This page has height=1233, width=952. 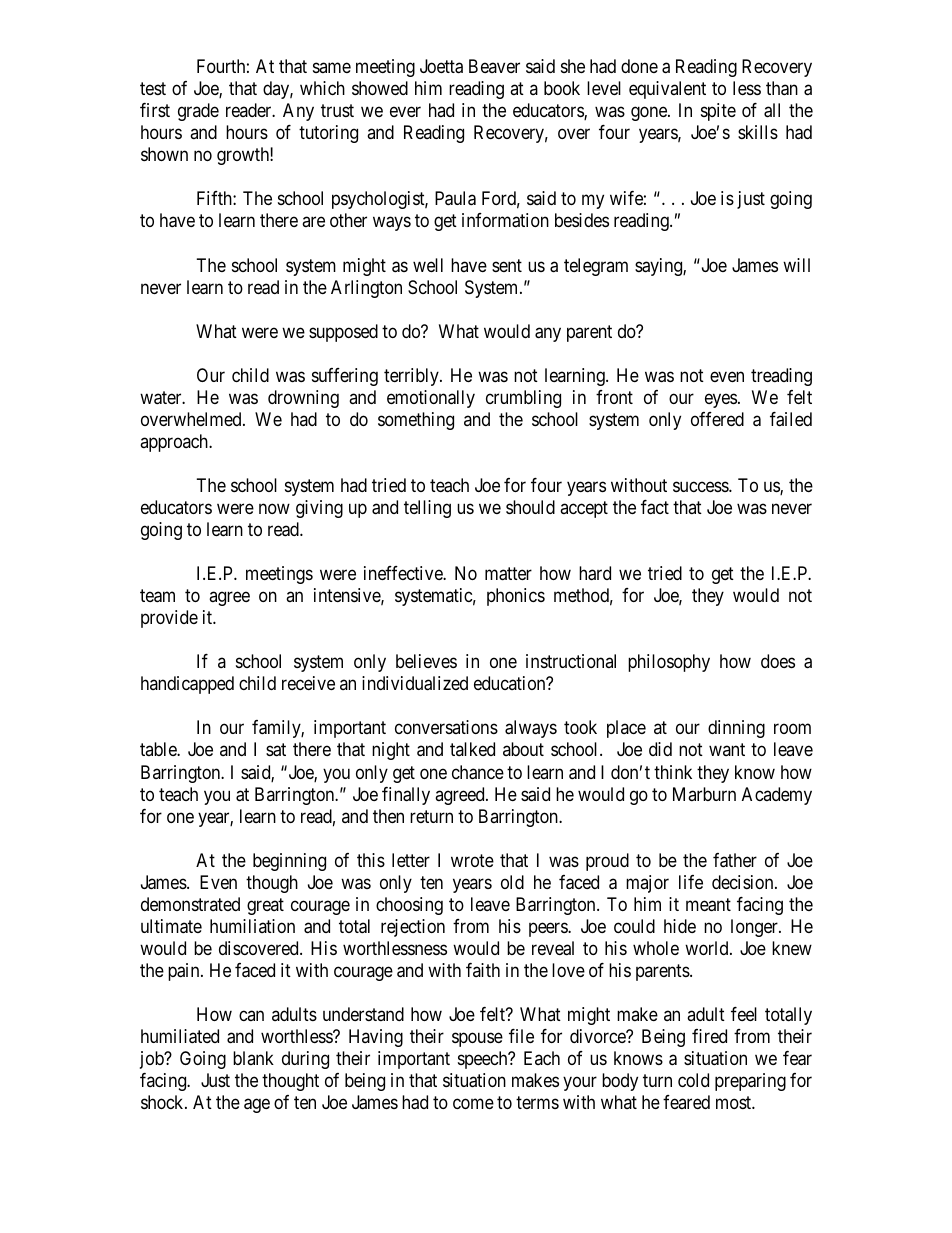 What do you see at coordinates (484, 1060) in the page?
I see `speech` at bounding box center [484, 1060].
